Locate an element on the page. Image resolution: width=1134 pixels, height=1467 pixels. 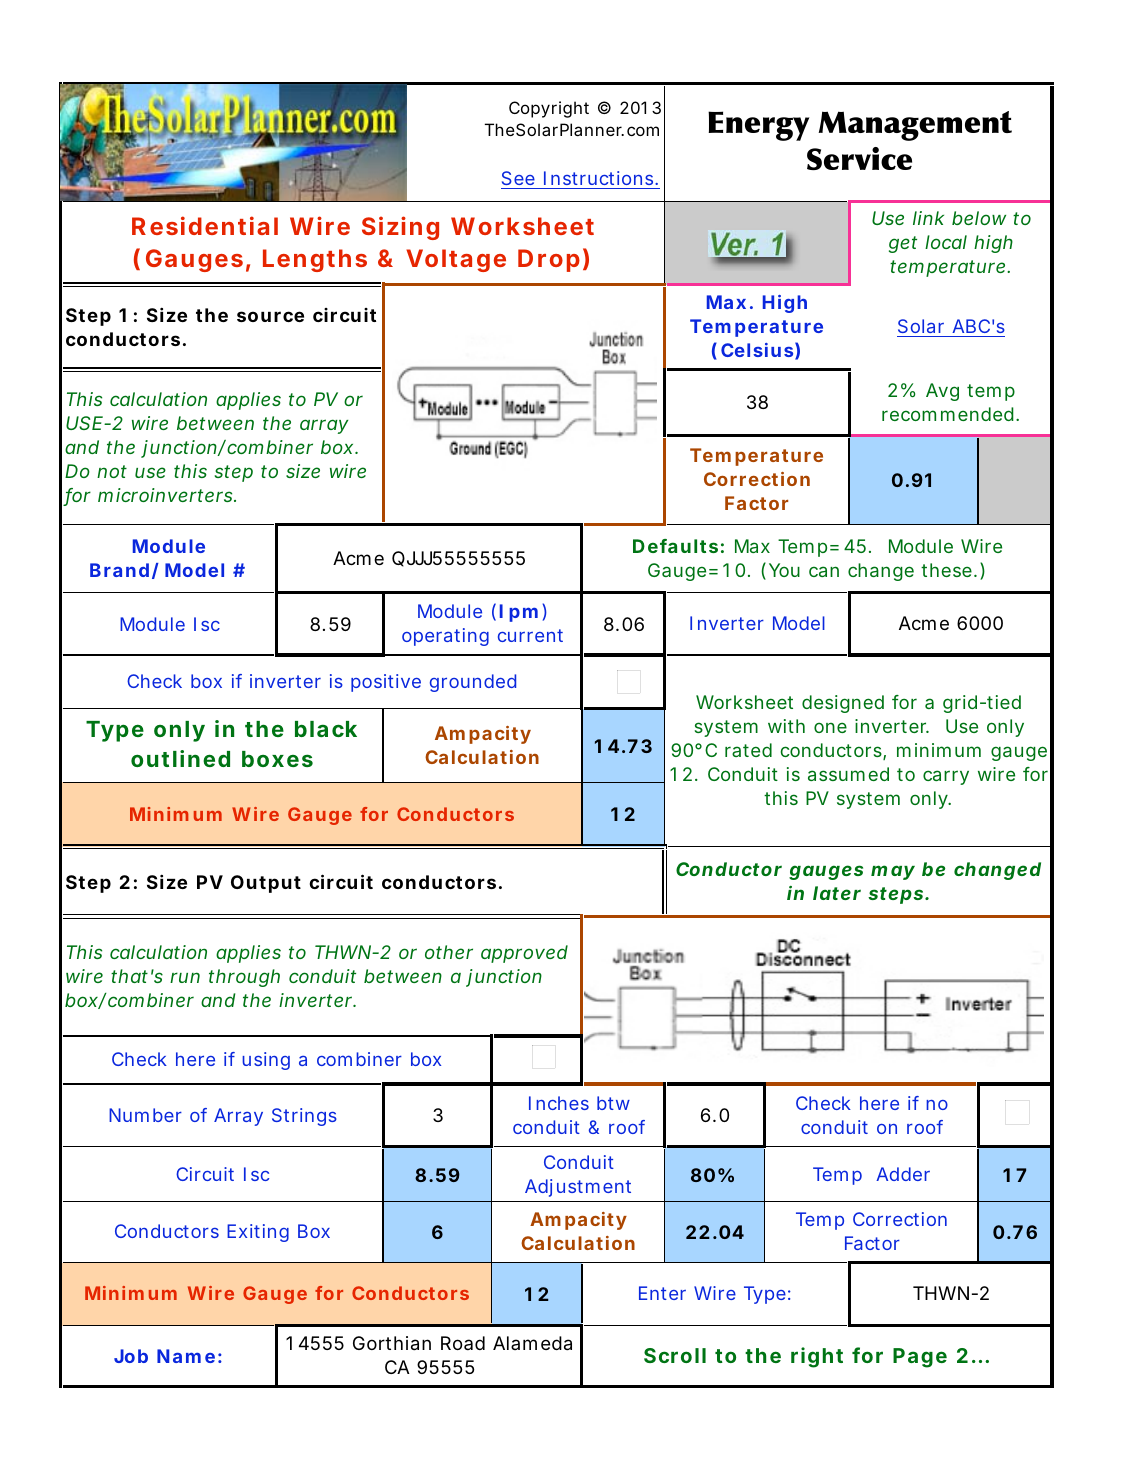
grounded is located at coordinates (473, 683).
